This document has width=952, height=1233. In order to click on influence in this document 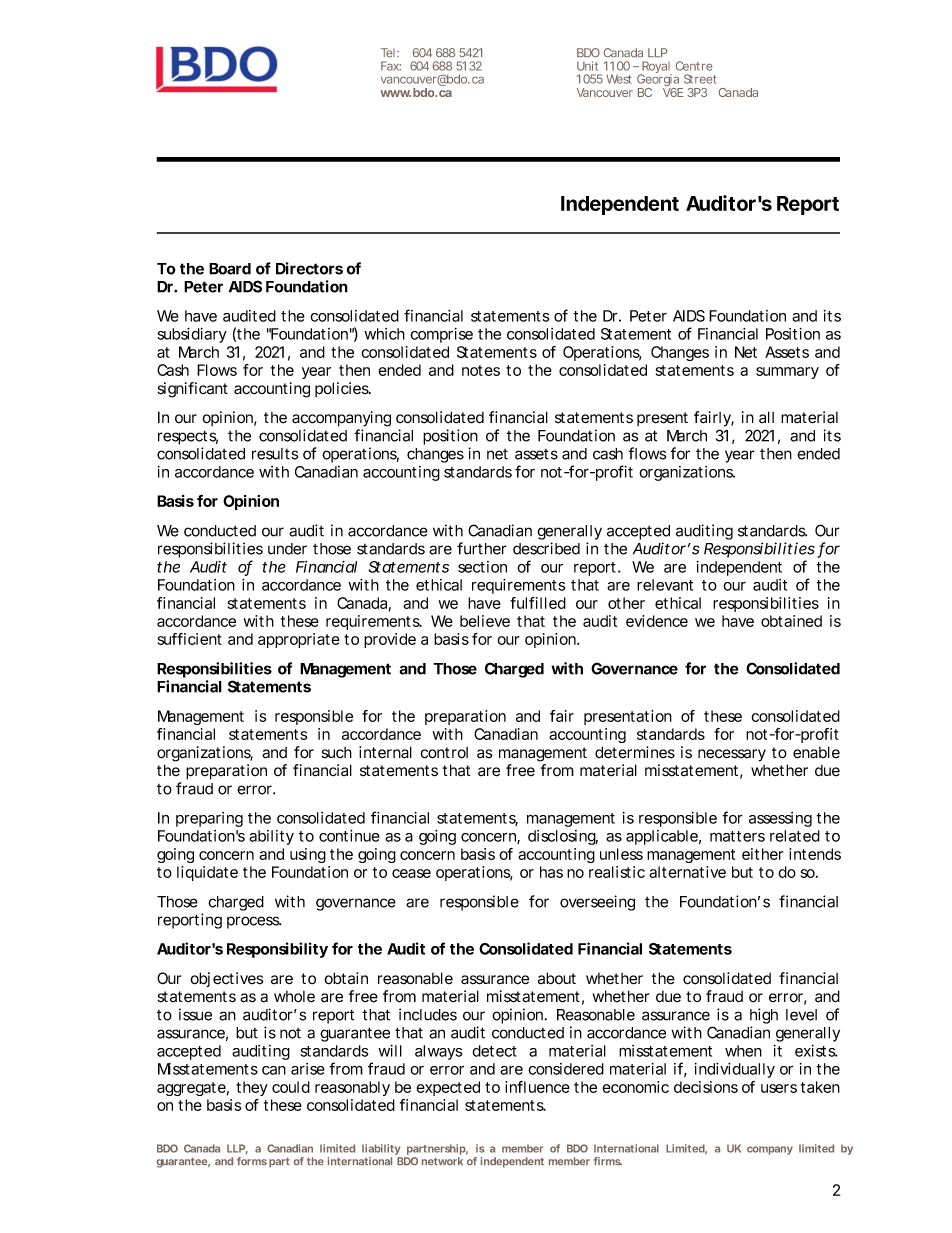, I will do `click(537, 1087)`.
